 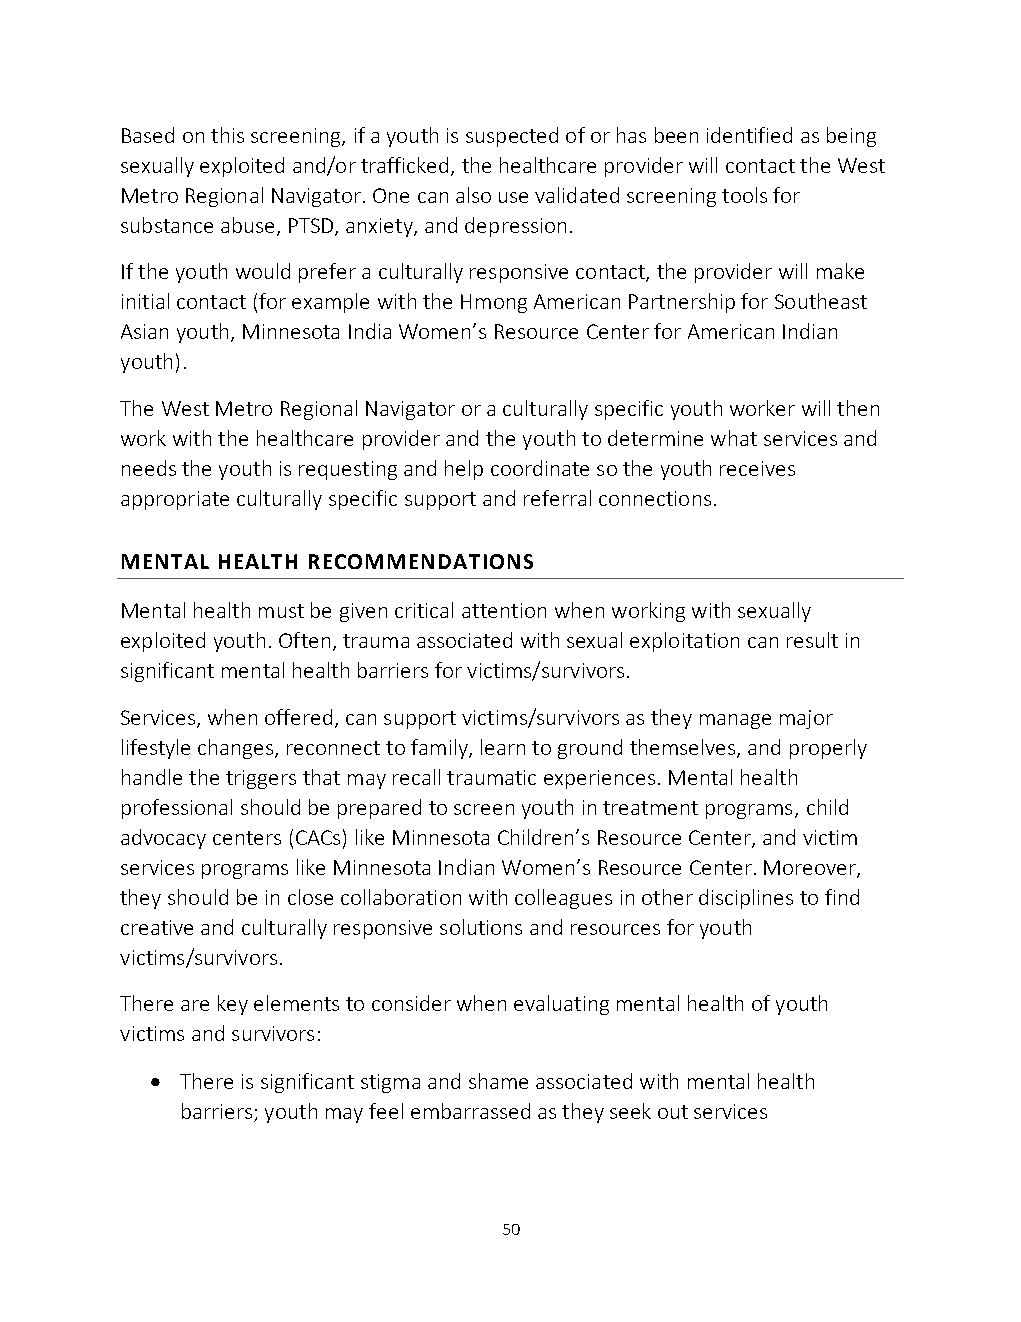 I want to click on this, so click(x=227, y=135).
